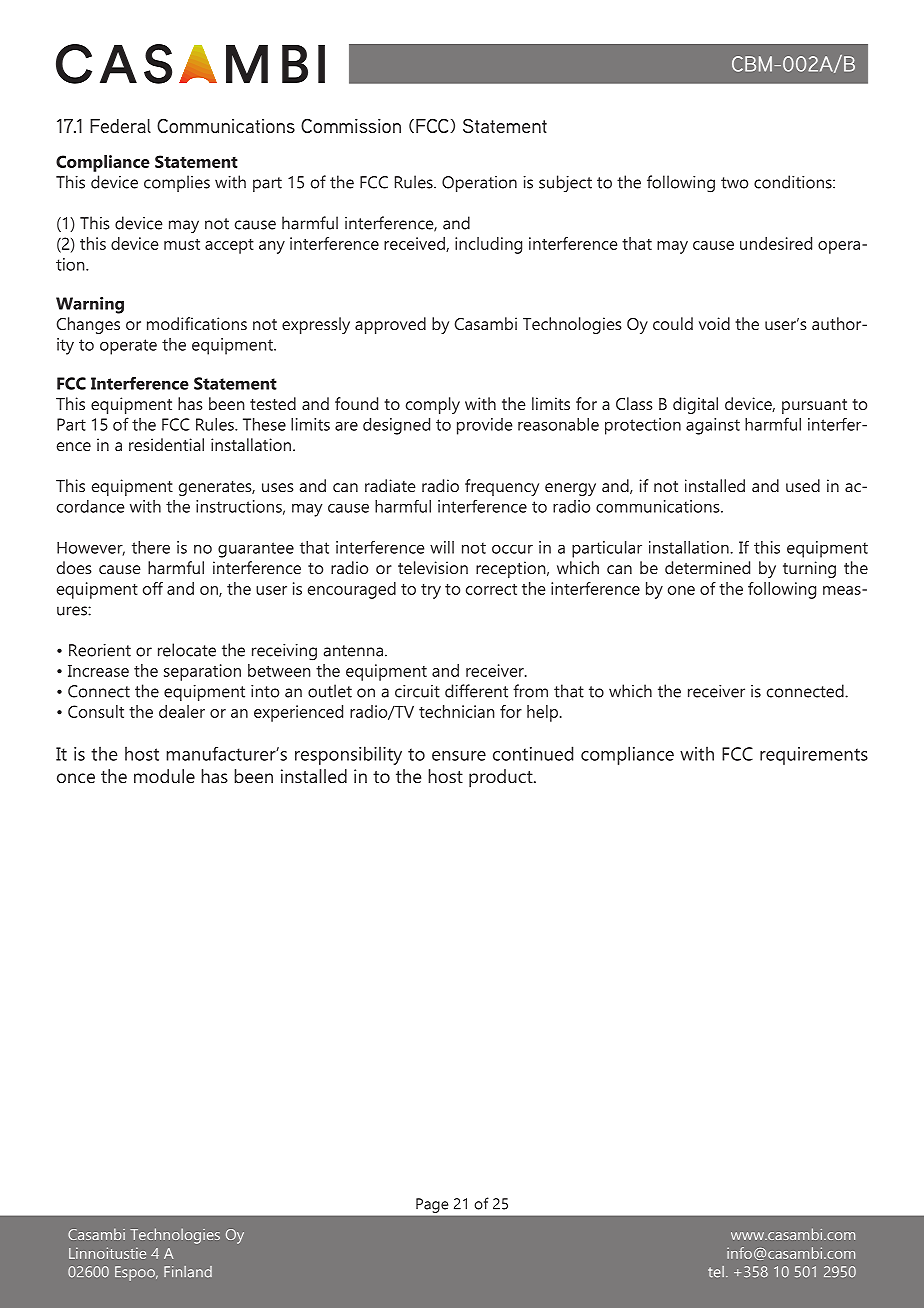 The width and height of the image is (924, 1308). Describe the element at coordinates (166, 444) in the image. I see `residential` at that location.
